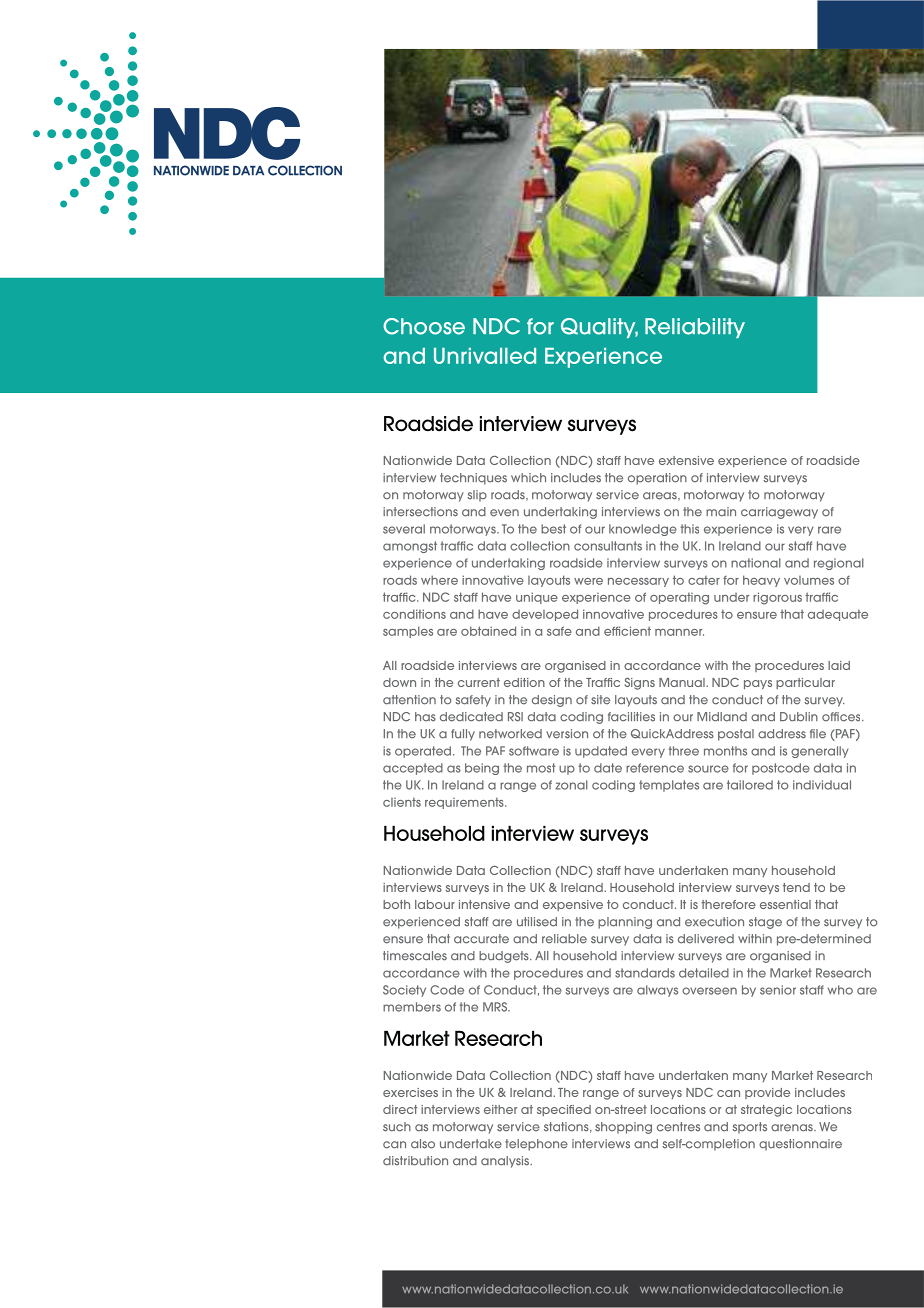 The width and height of the screenshot is (924, 1308). I want to click on extensive, so click(686, 460).
